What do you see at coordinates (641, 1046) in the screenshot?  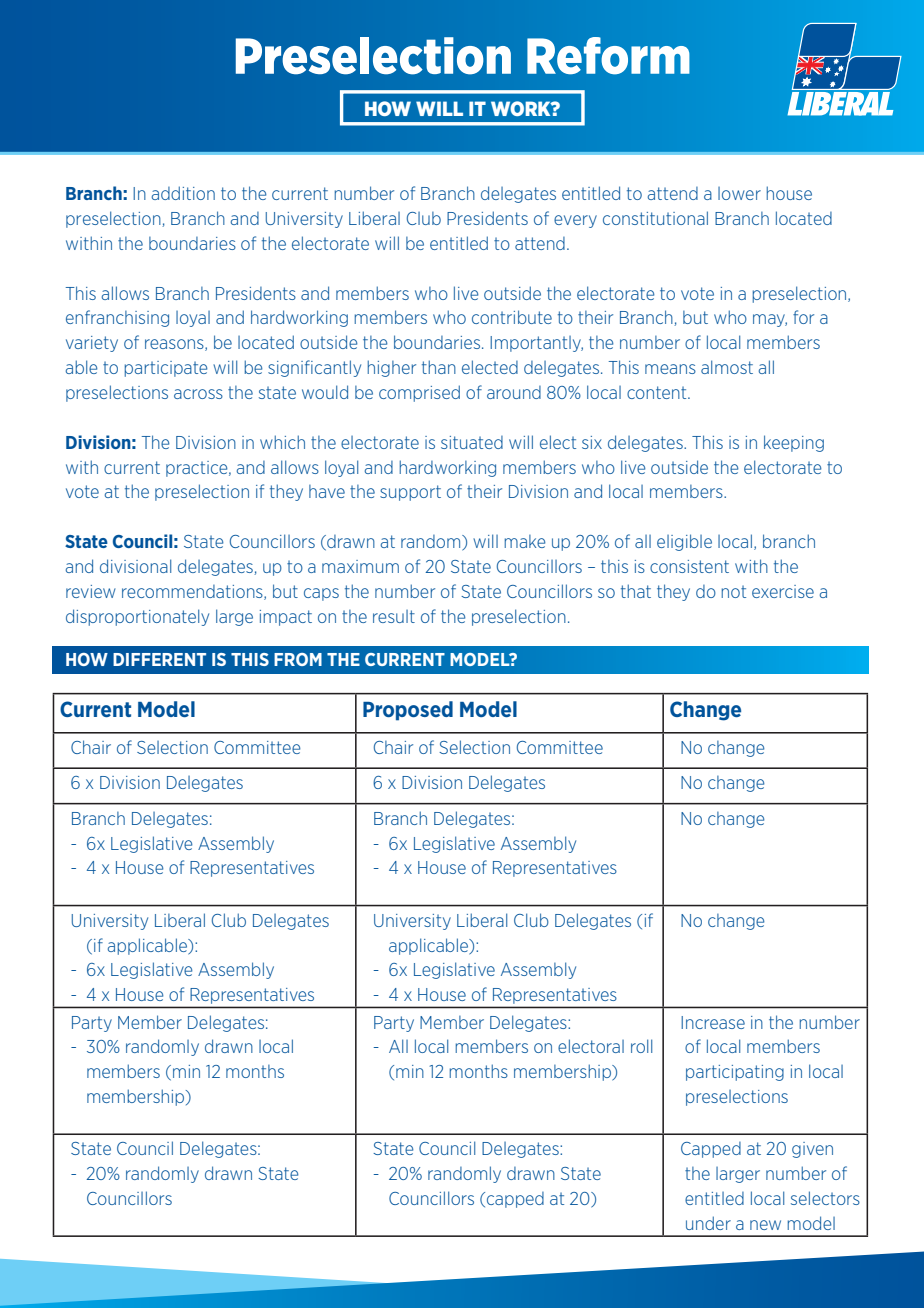 I see `roll` at bounding box center [641, 1046].
